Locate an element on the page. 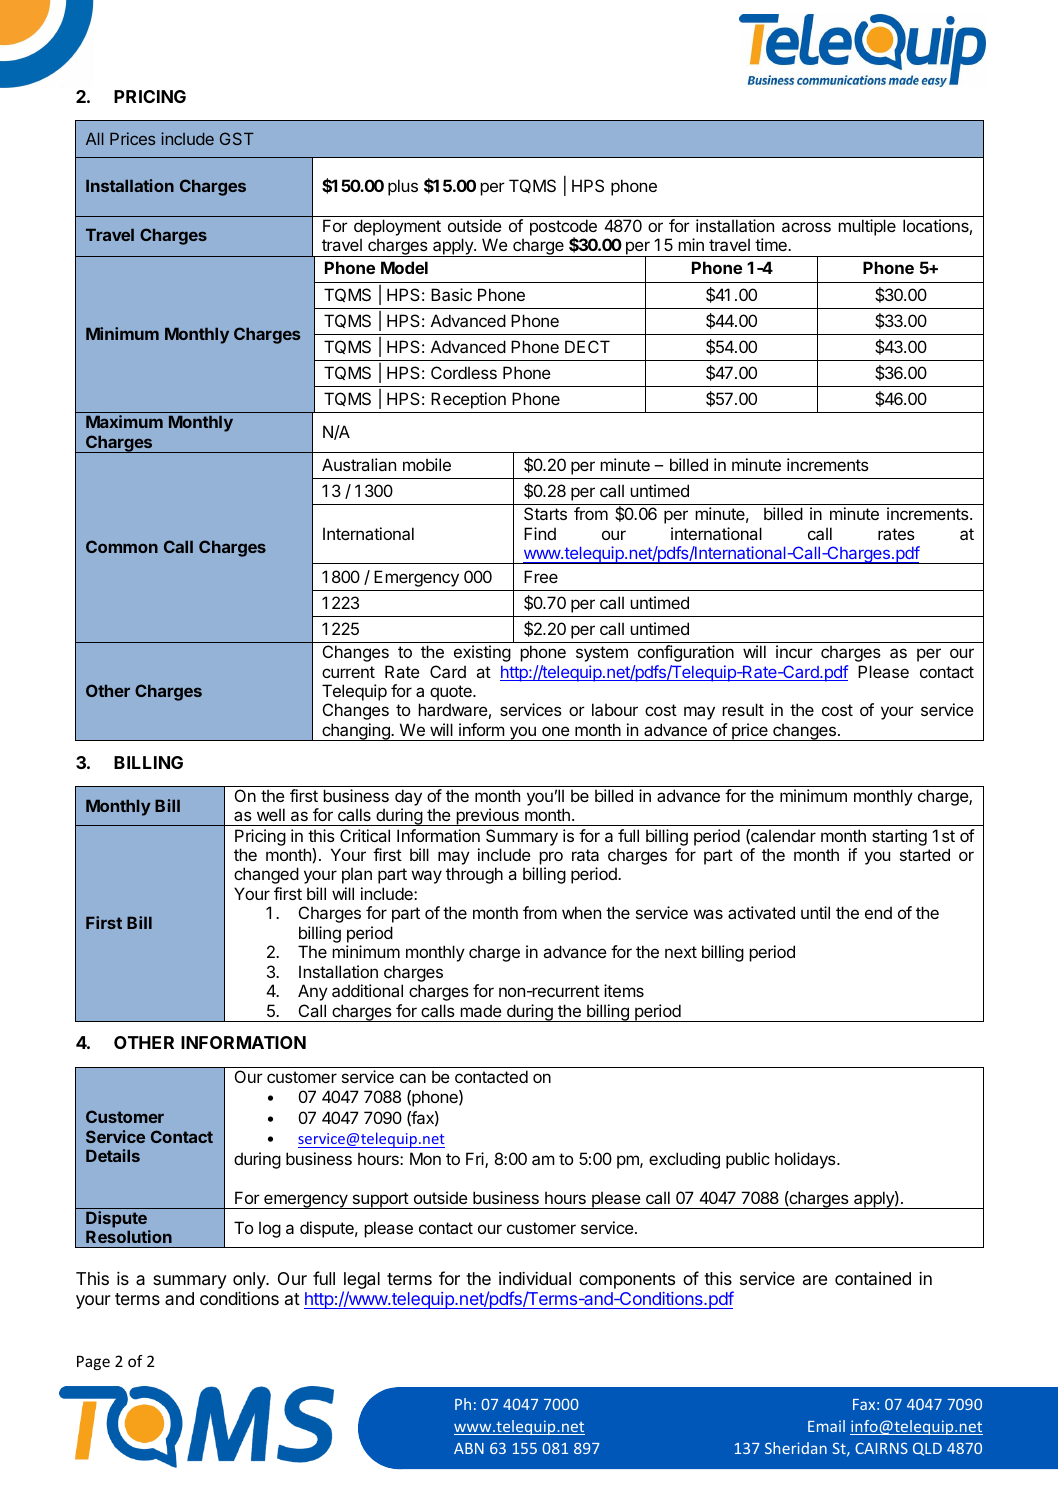 The image size is (1058, 1497). Page is located at coordinates (93, 1363).
